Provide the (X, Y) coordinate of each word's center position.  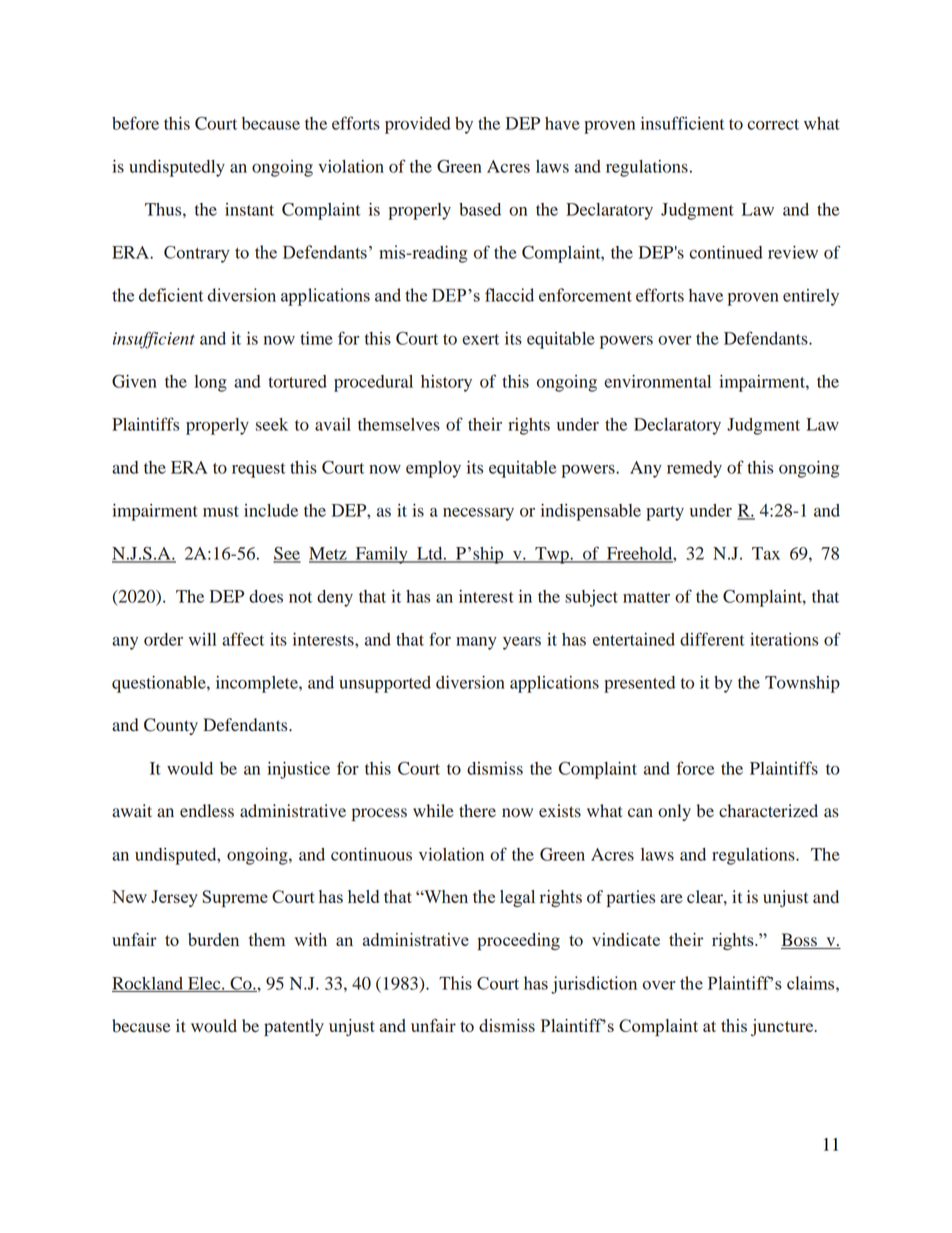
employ (433, 469)
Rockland (148, 984)
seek (272, 424)
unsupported (385, 684)
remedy (694, 469)
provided (418, 125)
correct (773, 124)
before (135, 123)
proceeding (518, 941)
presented (639, 684)
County (171, 726)
